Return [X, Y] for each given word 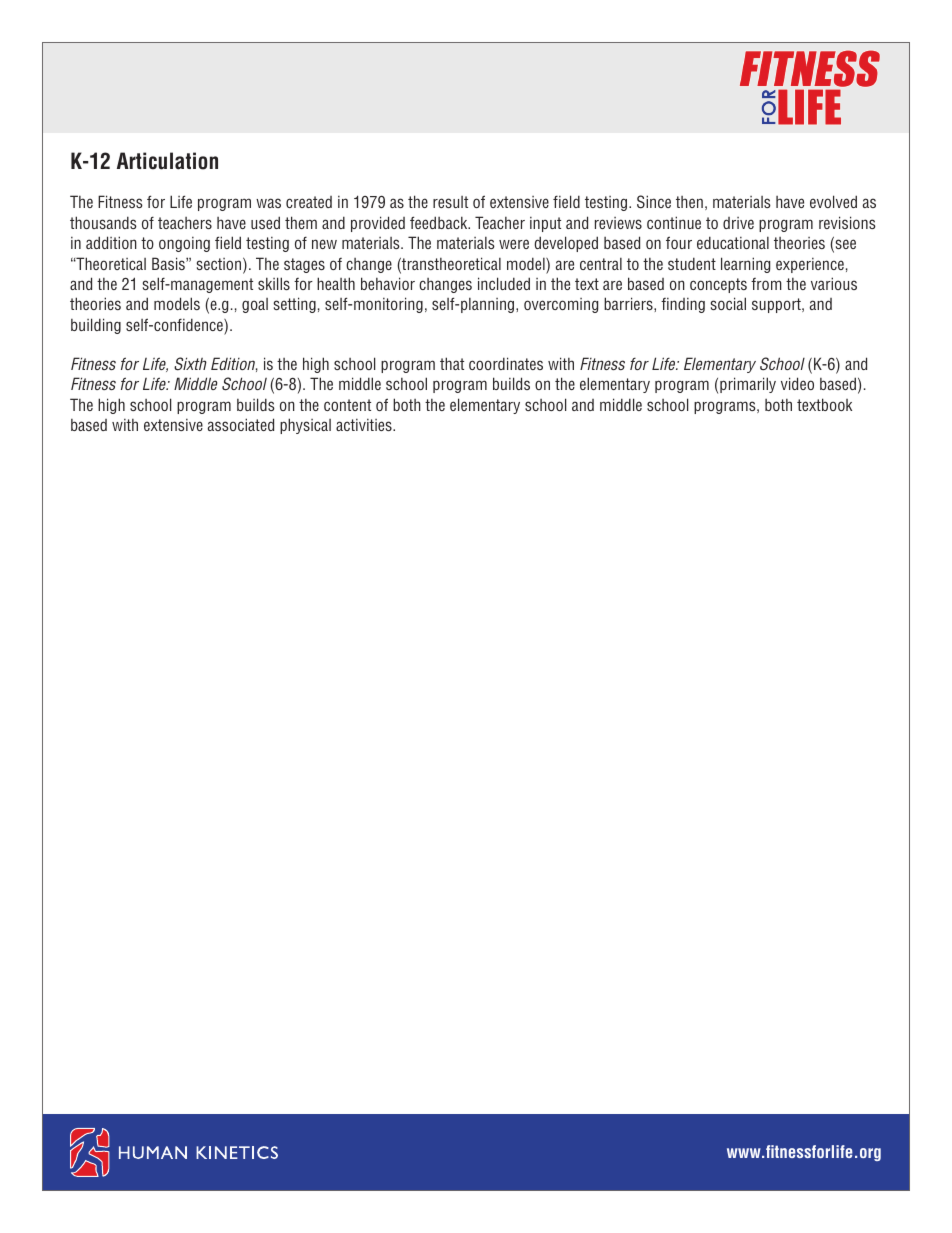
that [452, 363]
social [728, 303]
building [96, 326]
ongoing [184, 244]
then [689, 202]
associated [241, 424]
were [514, 244]
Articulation [167, 161]
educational [733, 242]
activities [365, 425]
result [450, 202]
